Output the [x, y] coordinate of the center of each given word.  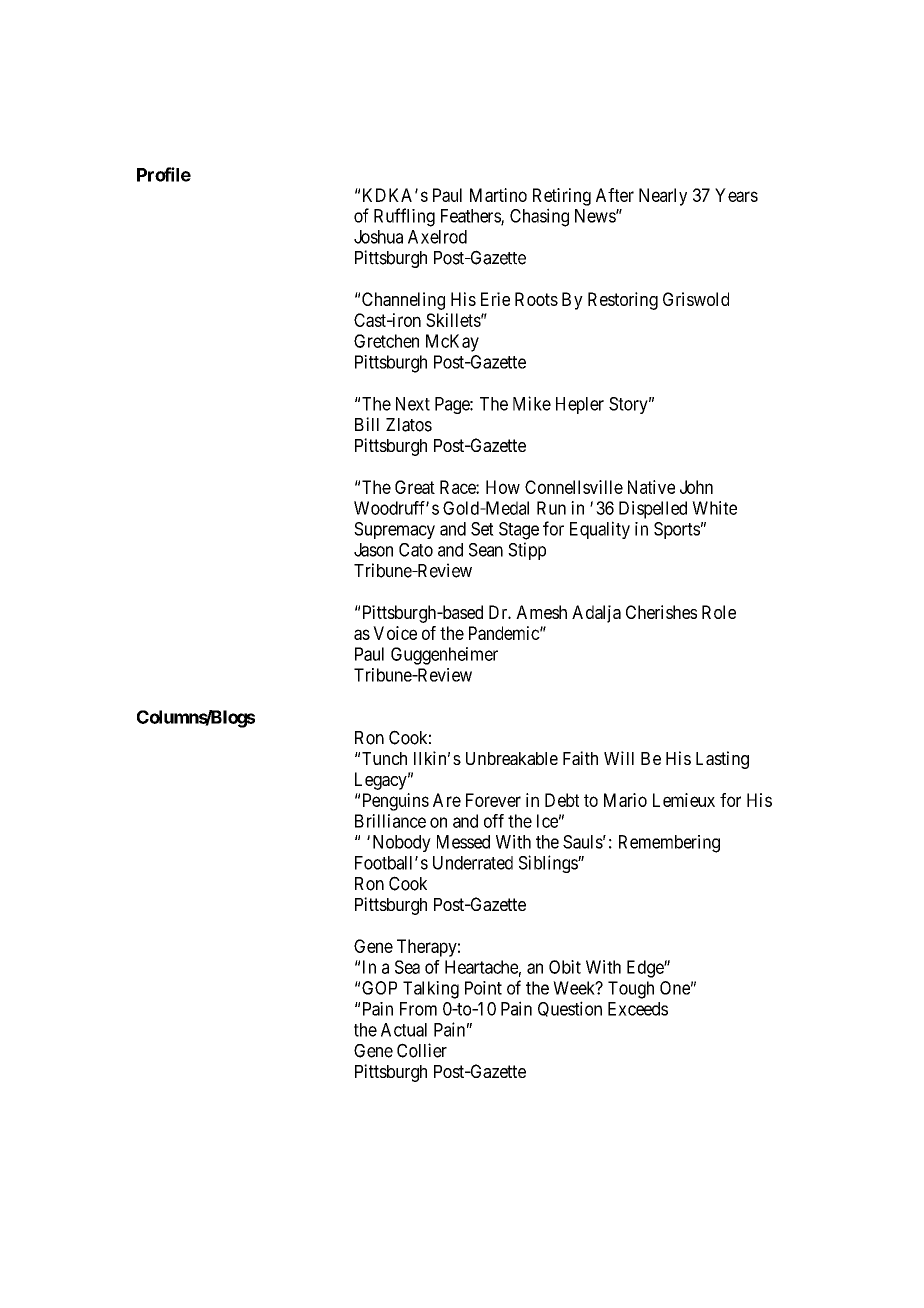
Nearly [663, 197]
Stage [519, 531]
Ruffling [404, 217]
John [696, 487]
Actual [404, 1030]
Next [413, 404]
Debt [562, 800]
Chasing [539, 217]
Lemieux [684, 800]
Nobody [402, 843]
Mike [532, 403]
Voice [395, 633]
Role [719, 612]
